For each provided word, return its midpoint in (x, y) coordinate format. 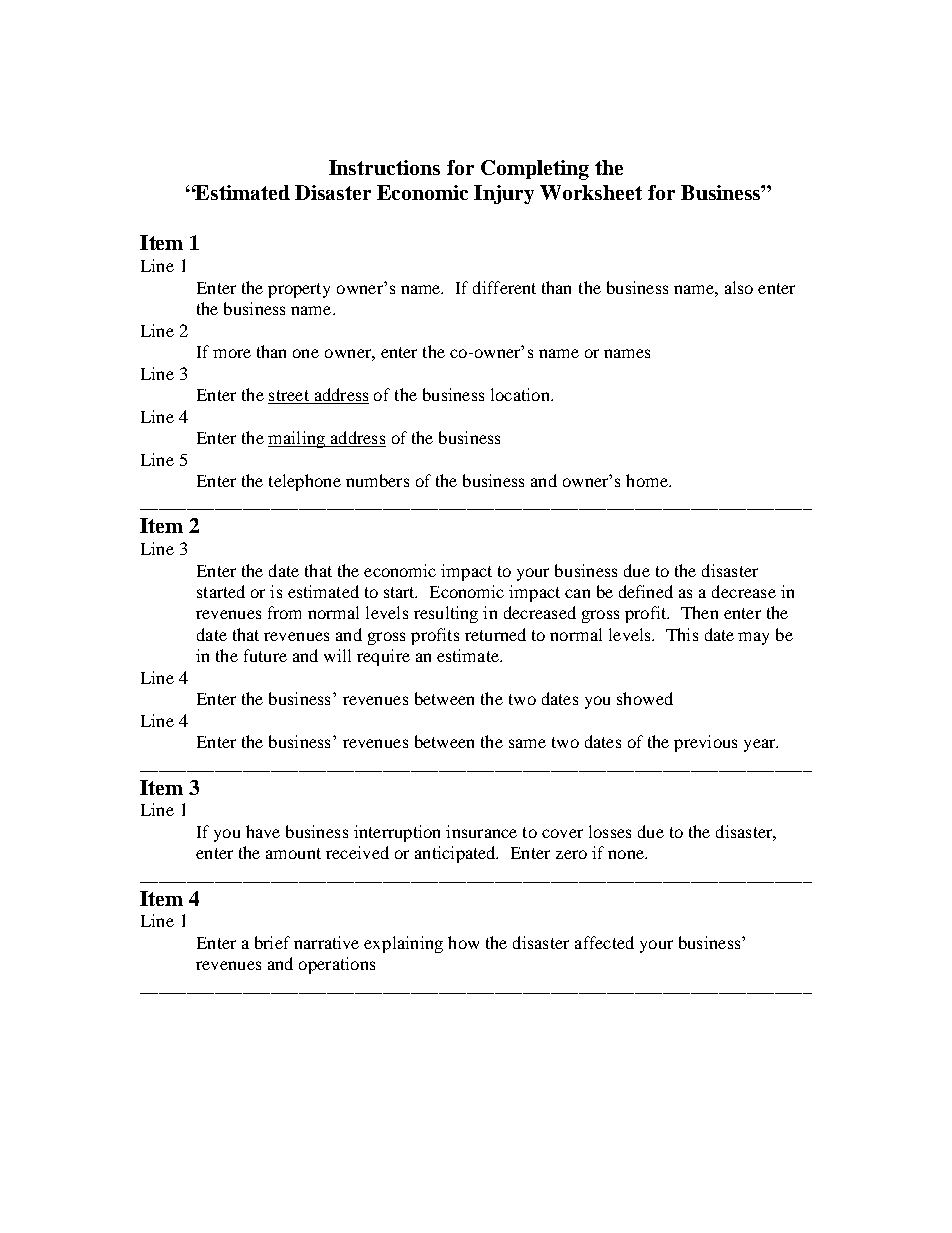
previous (705, 743)
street (289, 397)
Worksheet (591, 192)
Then (699, 612)
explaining (403, 944)
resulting (446, 614)
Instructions (384, 167)
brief (272, 942)
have (263, 831)
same (527, 743)
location (521, 394)
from (284, 612)
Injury (504, 194)
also (739, 287)
